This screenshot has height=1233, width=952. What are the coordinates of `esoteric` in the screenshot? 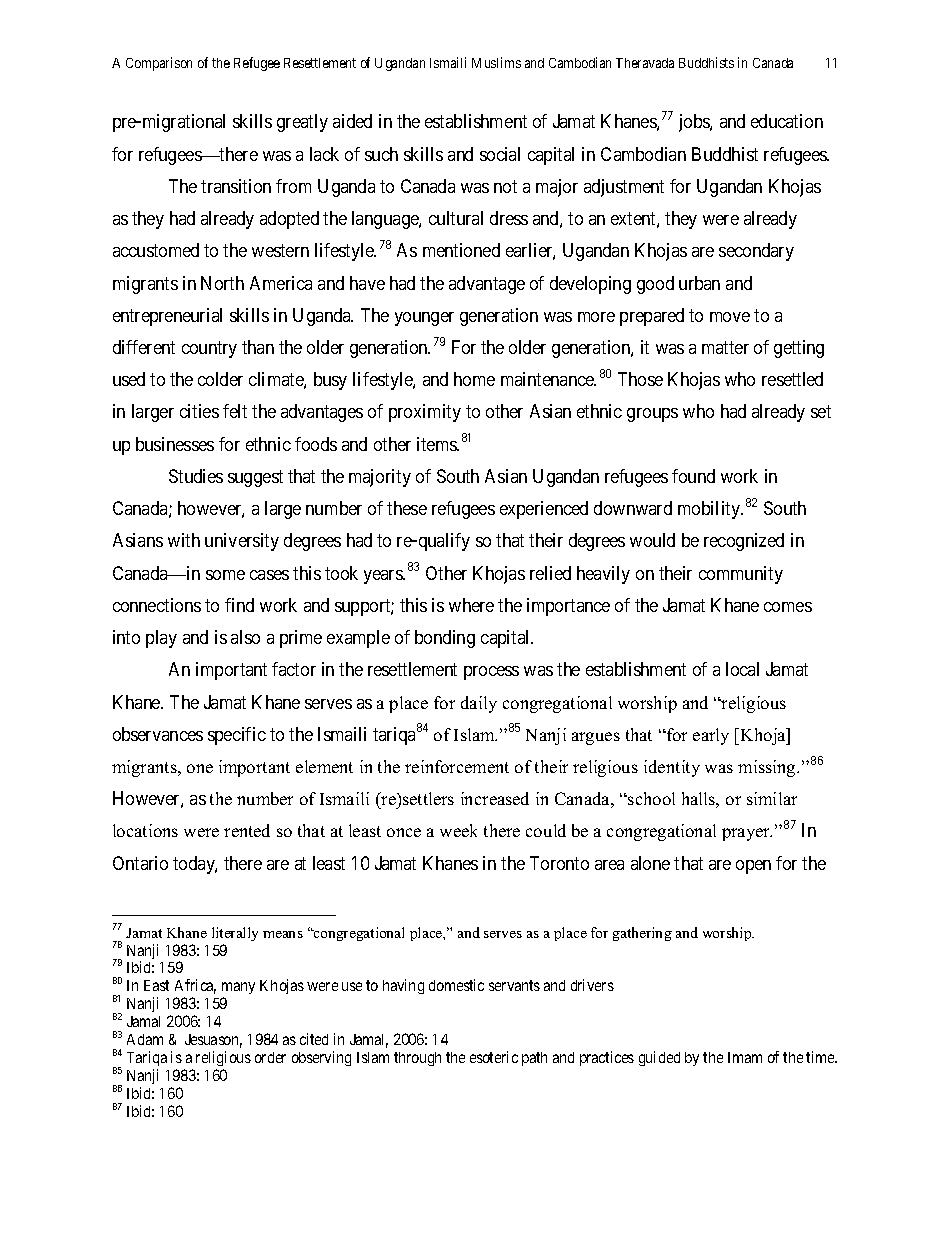 It's located at (494, 1057).
